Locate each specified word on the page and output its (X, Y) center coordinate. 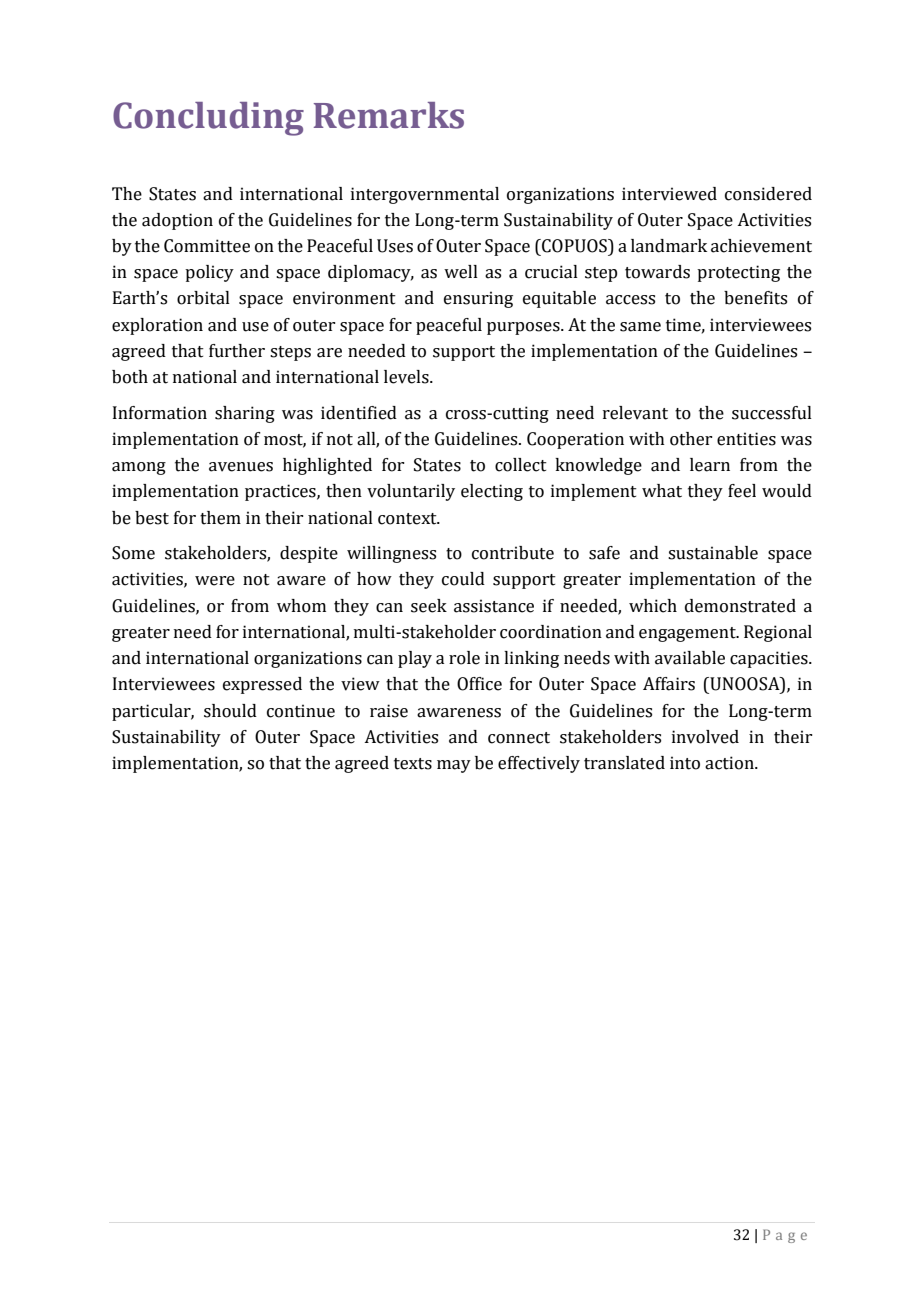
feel (742, 491)
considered (768, 194)
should (230, 711)
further (237, 351)
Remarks (389, 115)
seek (429, 606)
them (220, 518)
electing (492, 492)
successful (772, 413)
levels (407, 377)
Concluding (208, 119)
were (215, 581)
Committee (207, 246)
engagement (688, 634)
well (461, 272)
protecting (738, 273)
